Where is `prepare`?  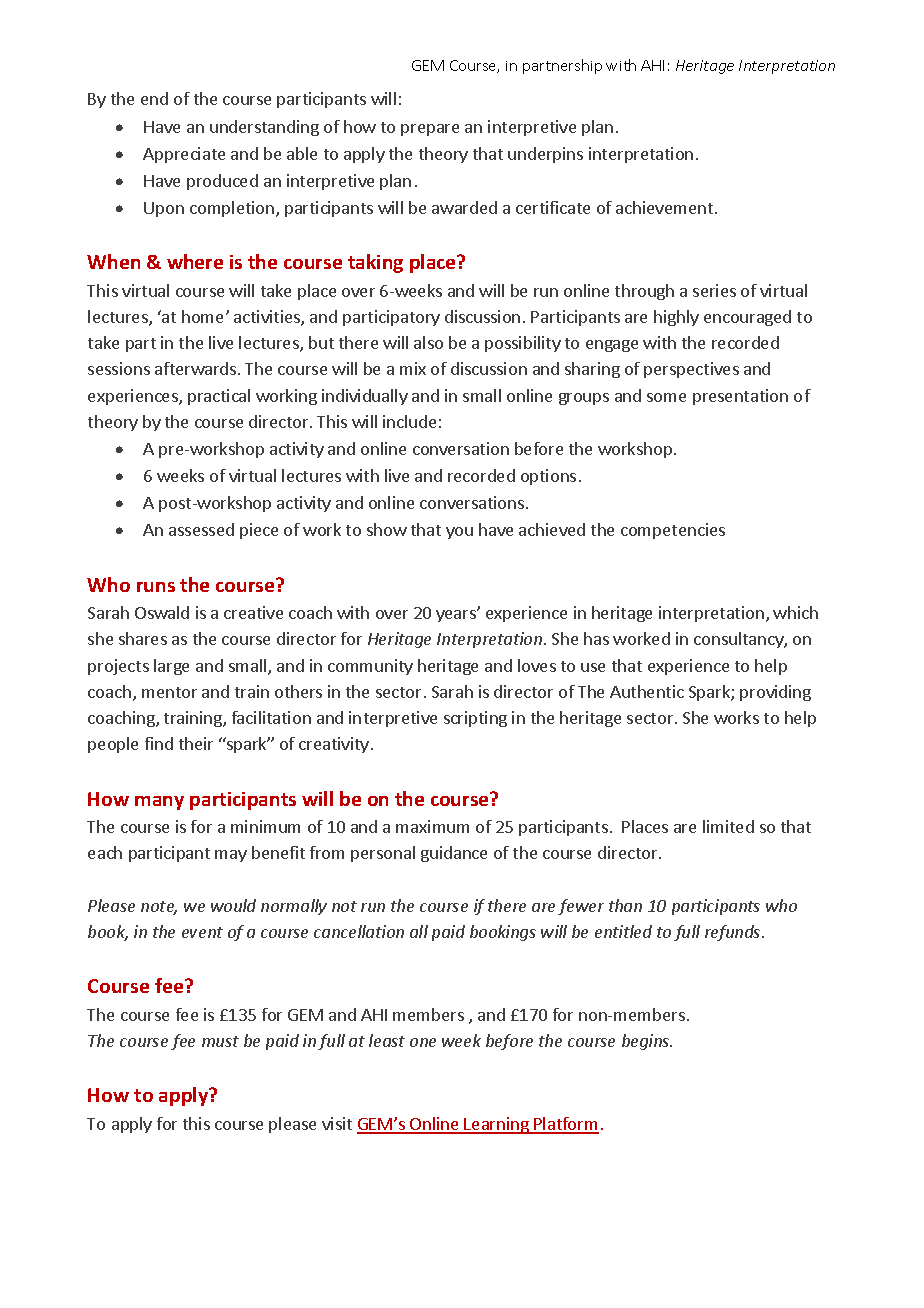
prepare is located at coordinates (430, 130).
